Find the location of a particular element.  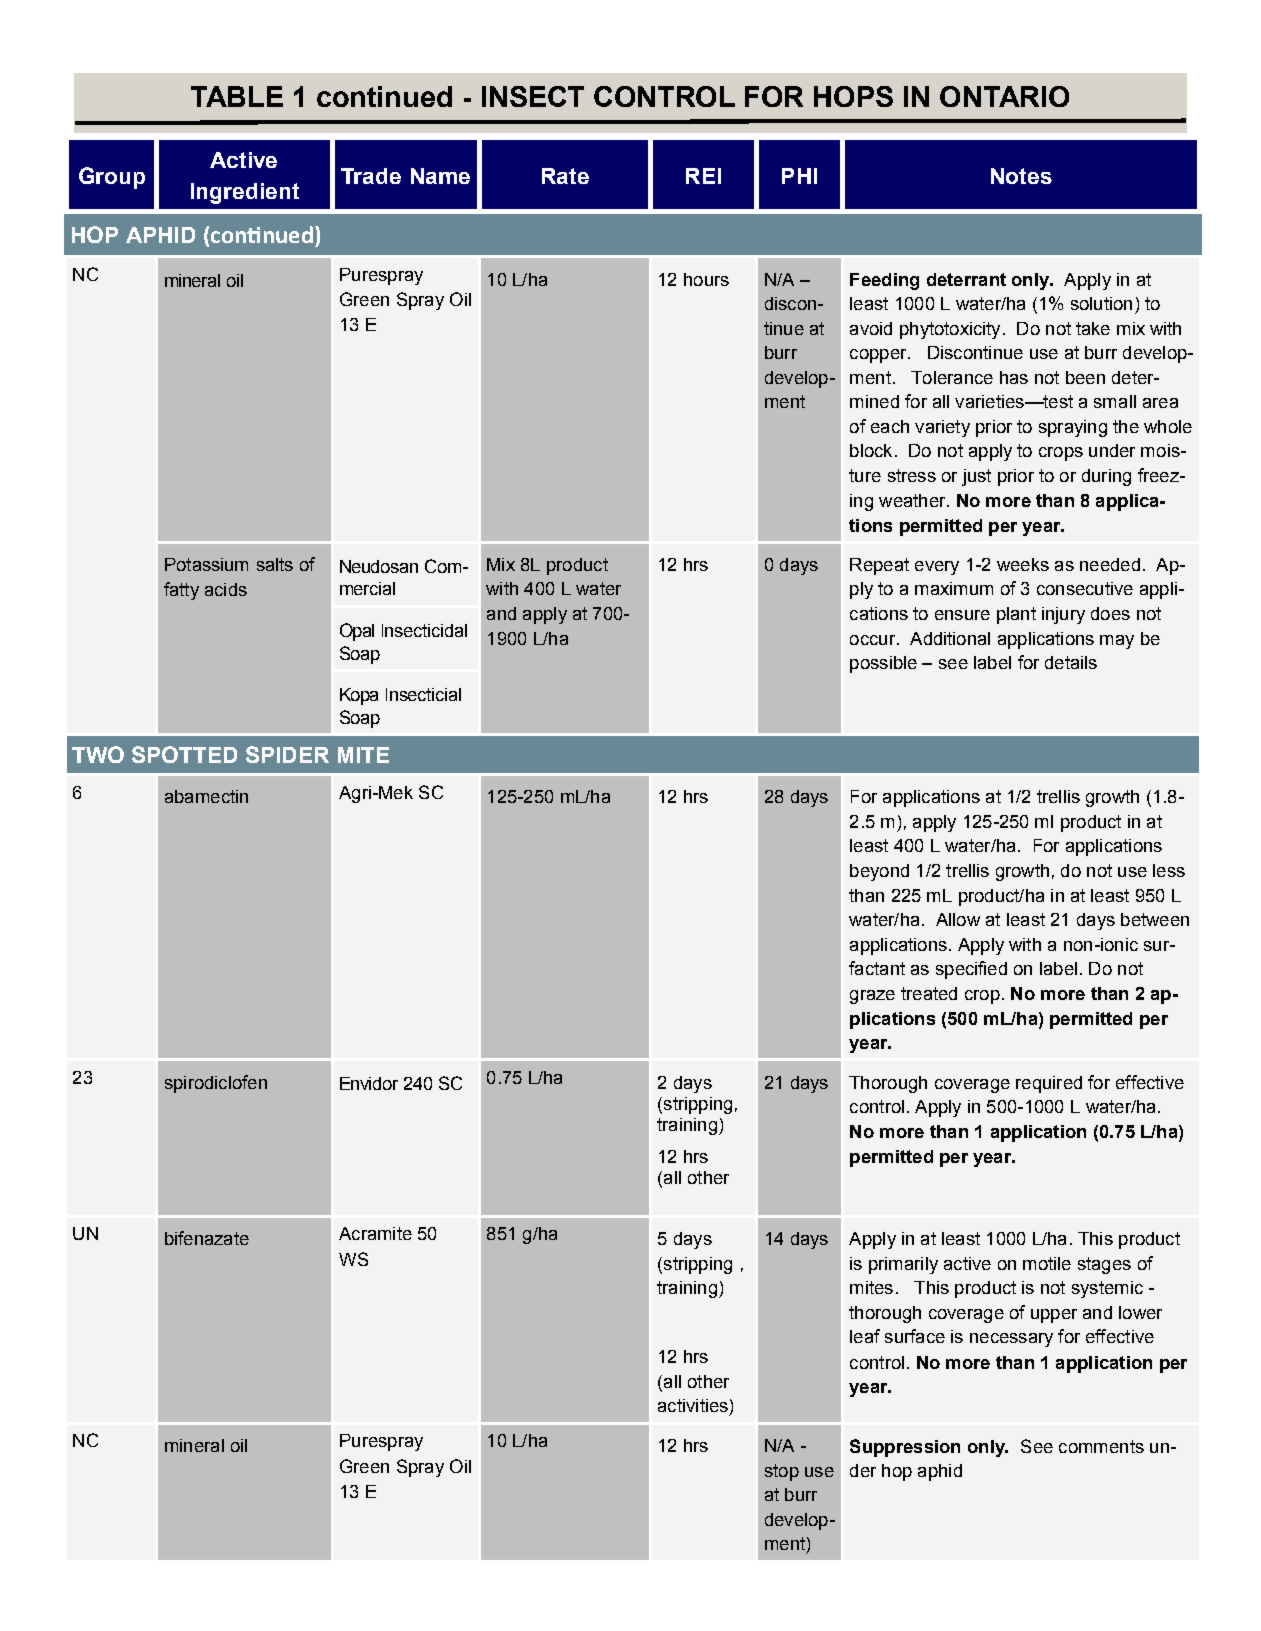

beyond is located at coordinates (879, 872).
